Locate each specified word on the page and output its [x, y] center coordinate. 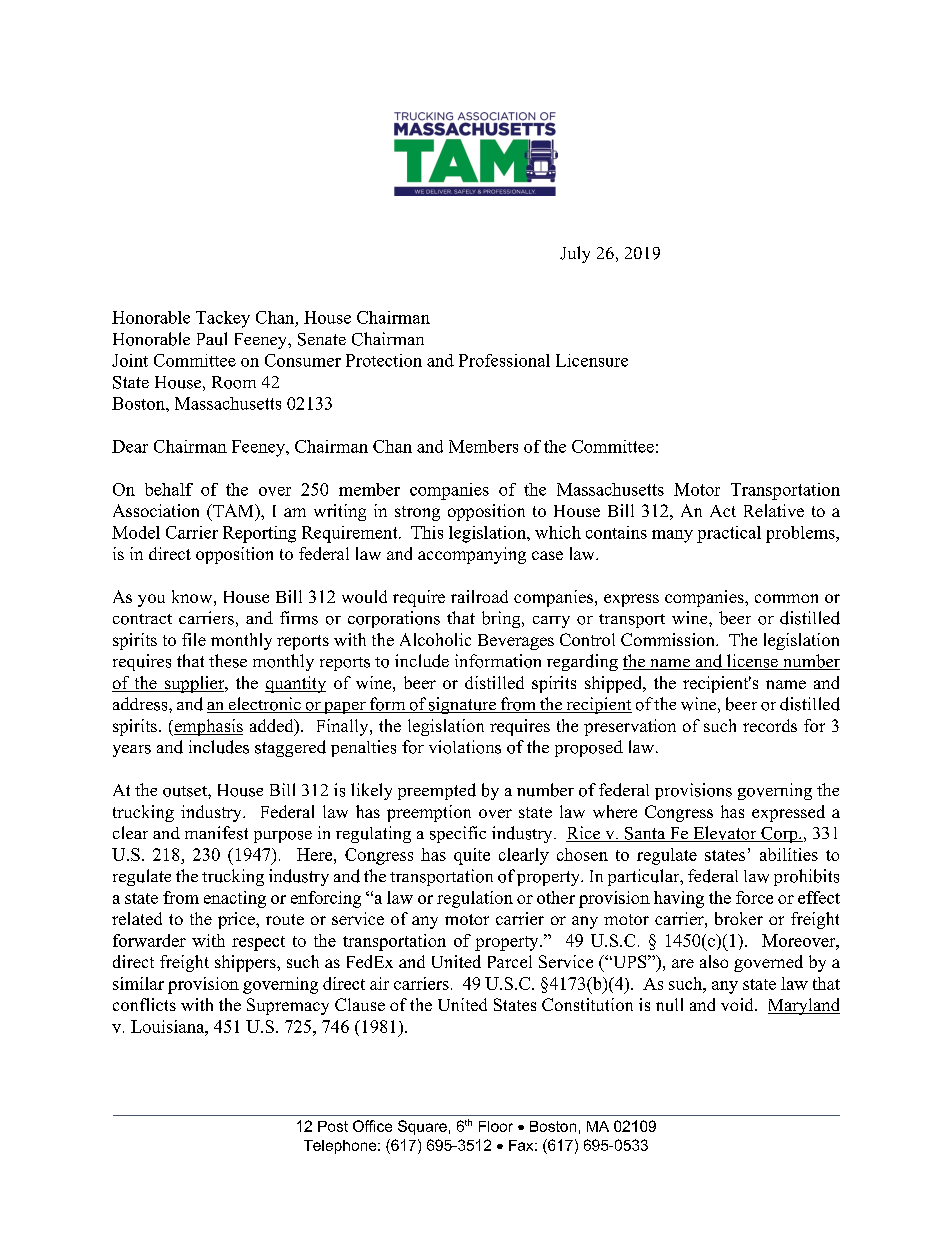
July [575, 254]
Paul [212, 339]
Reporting [259, 534]
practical [729, 534]
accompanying [472, 555]
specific [458, 834]
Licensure [592, 360]
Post [333, 1126]
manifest [216, 833]
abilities [789, 854]
